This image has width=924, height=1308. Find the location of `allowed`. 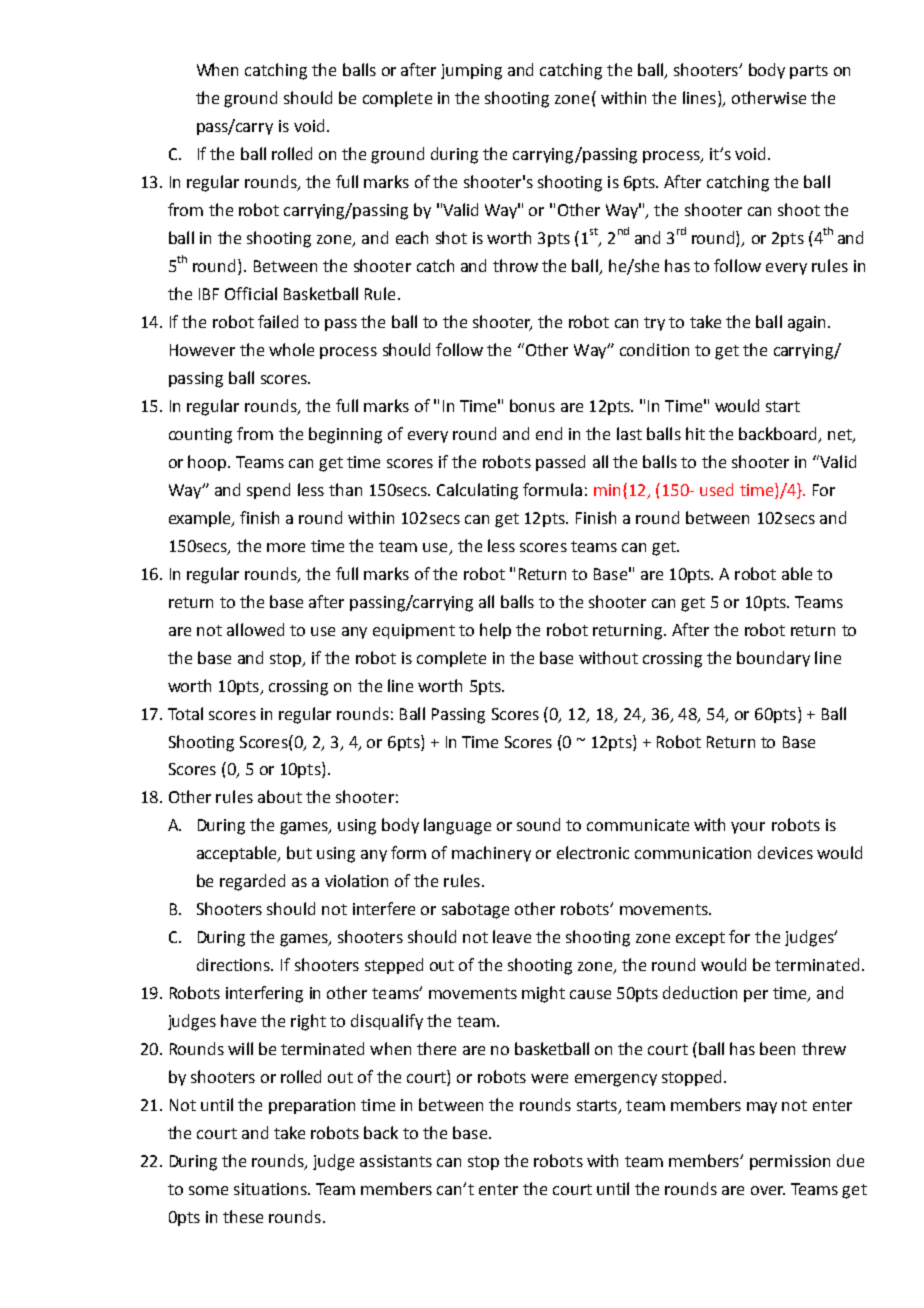

allowed is located at coordinates (255, 629).
